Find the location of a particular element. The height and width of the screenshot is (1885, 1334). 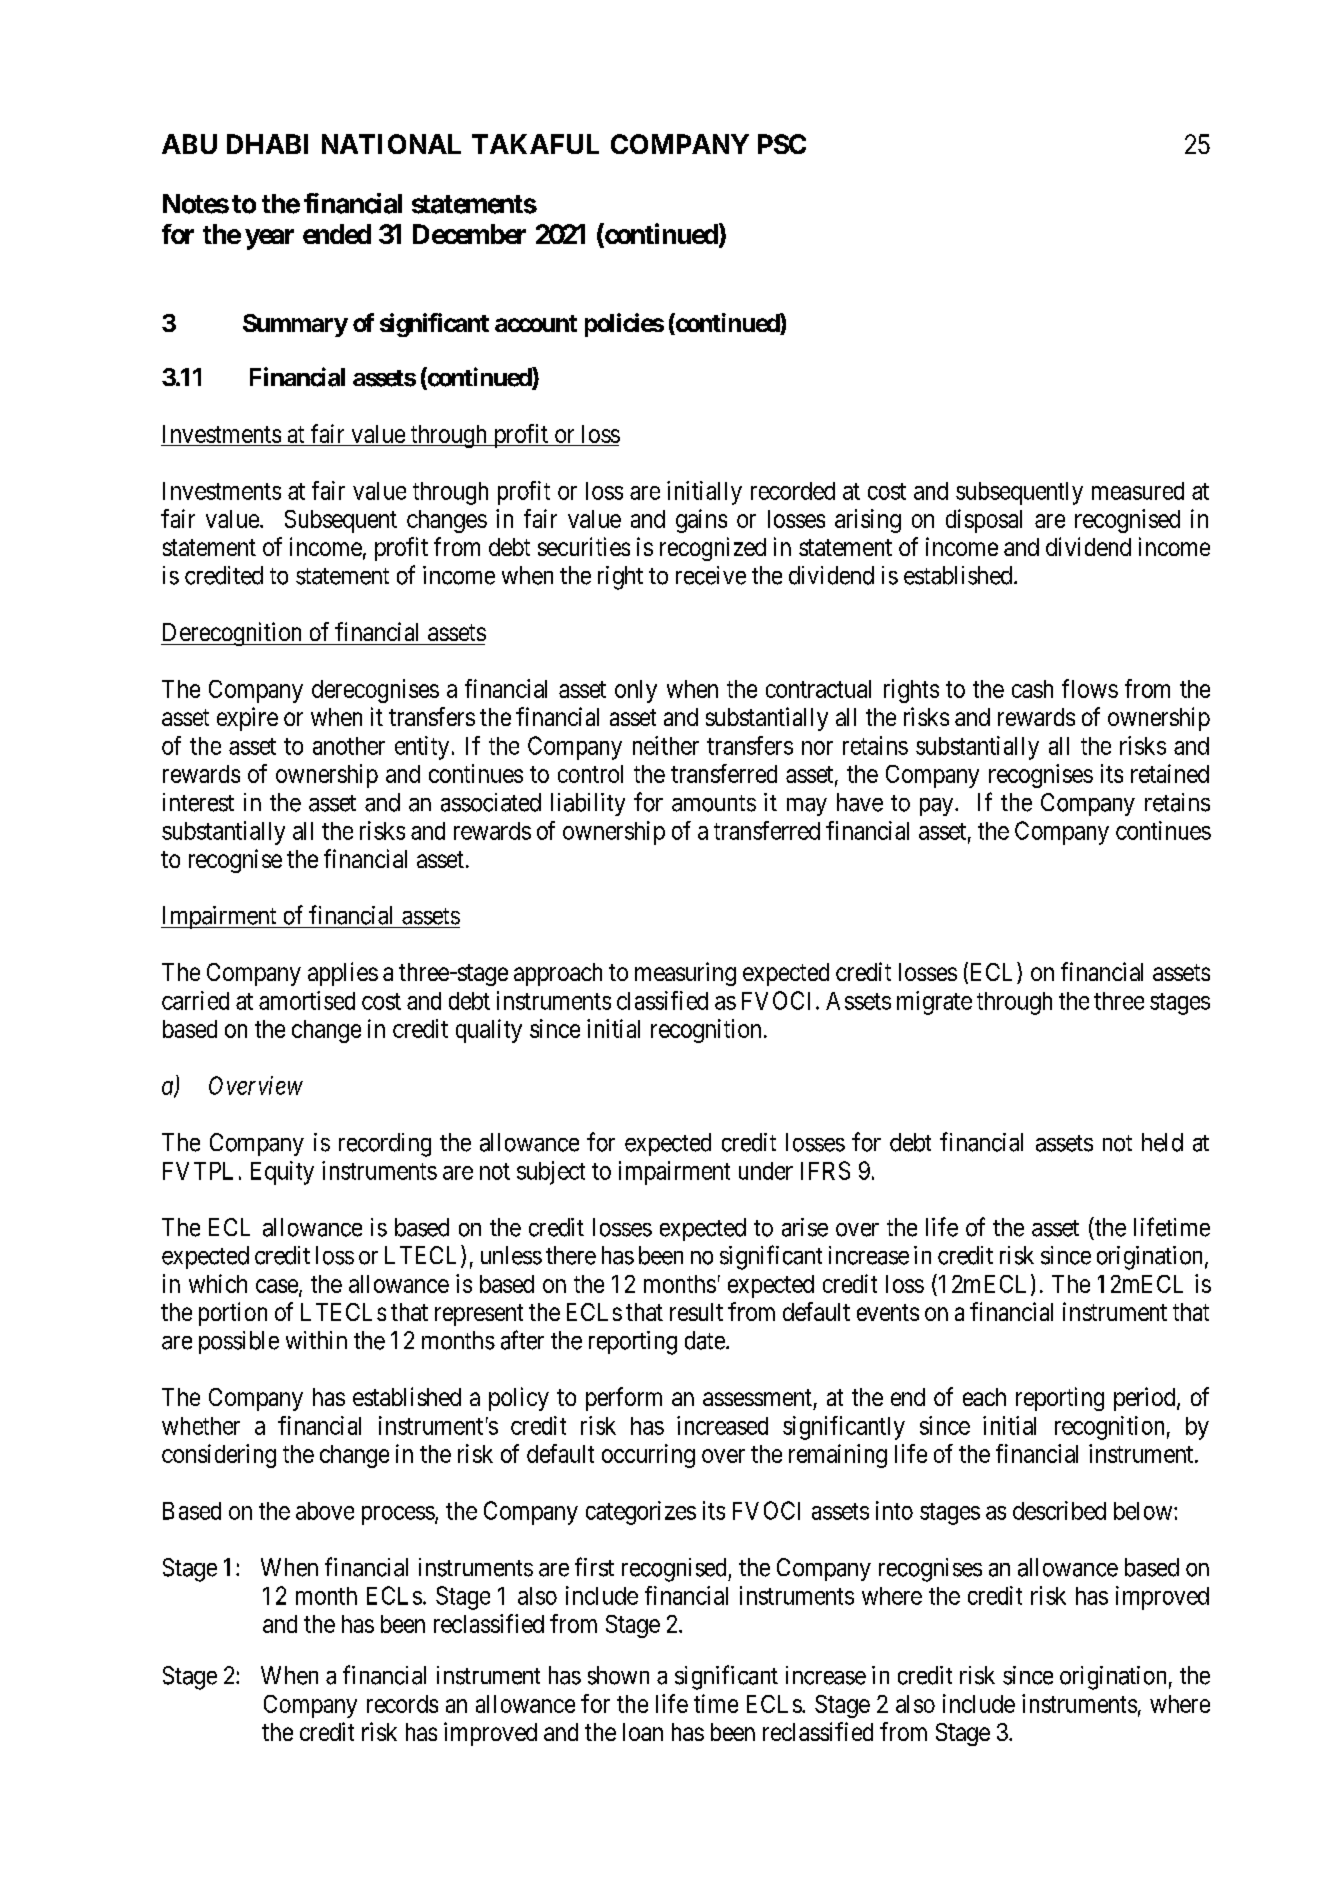

records is located at coordinates (402, 1704).
